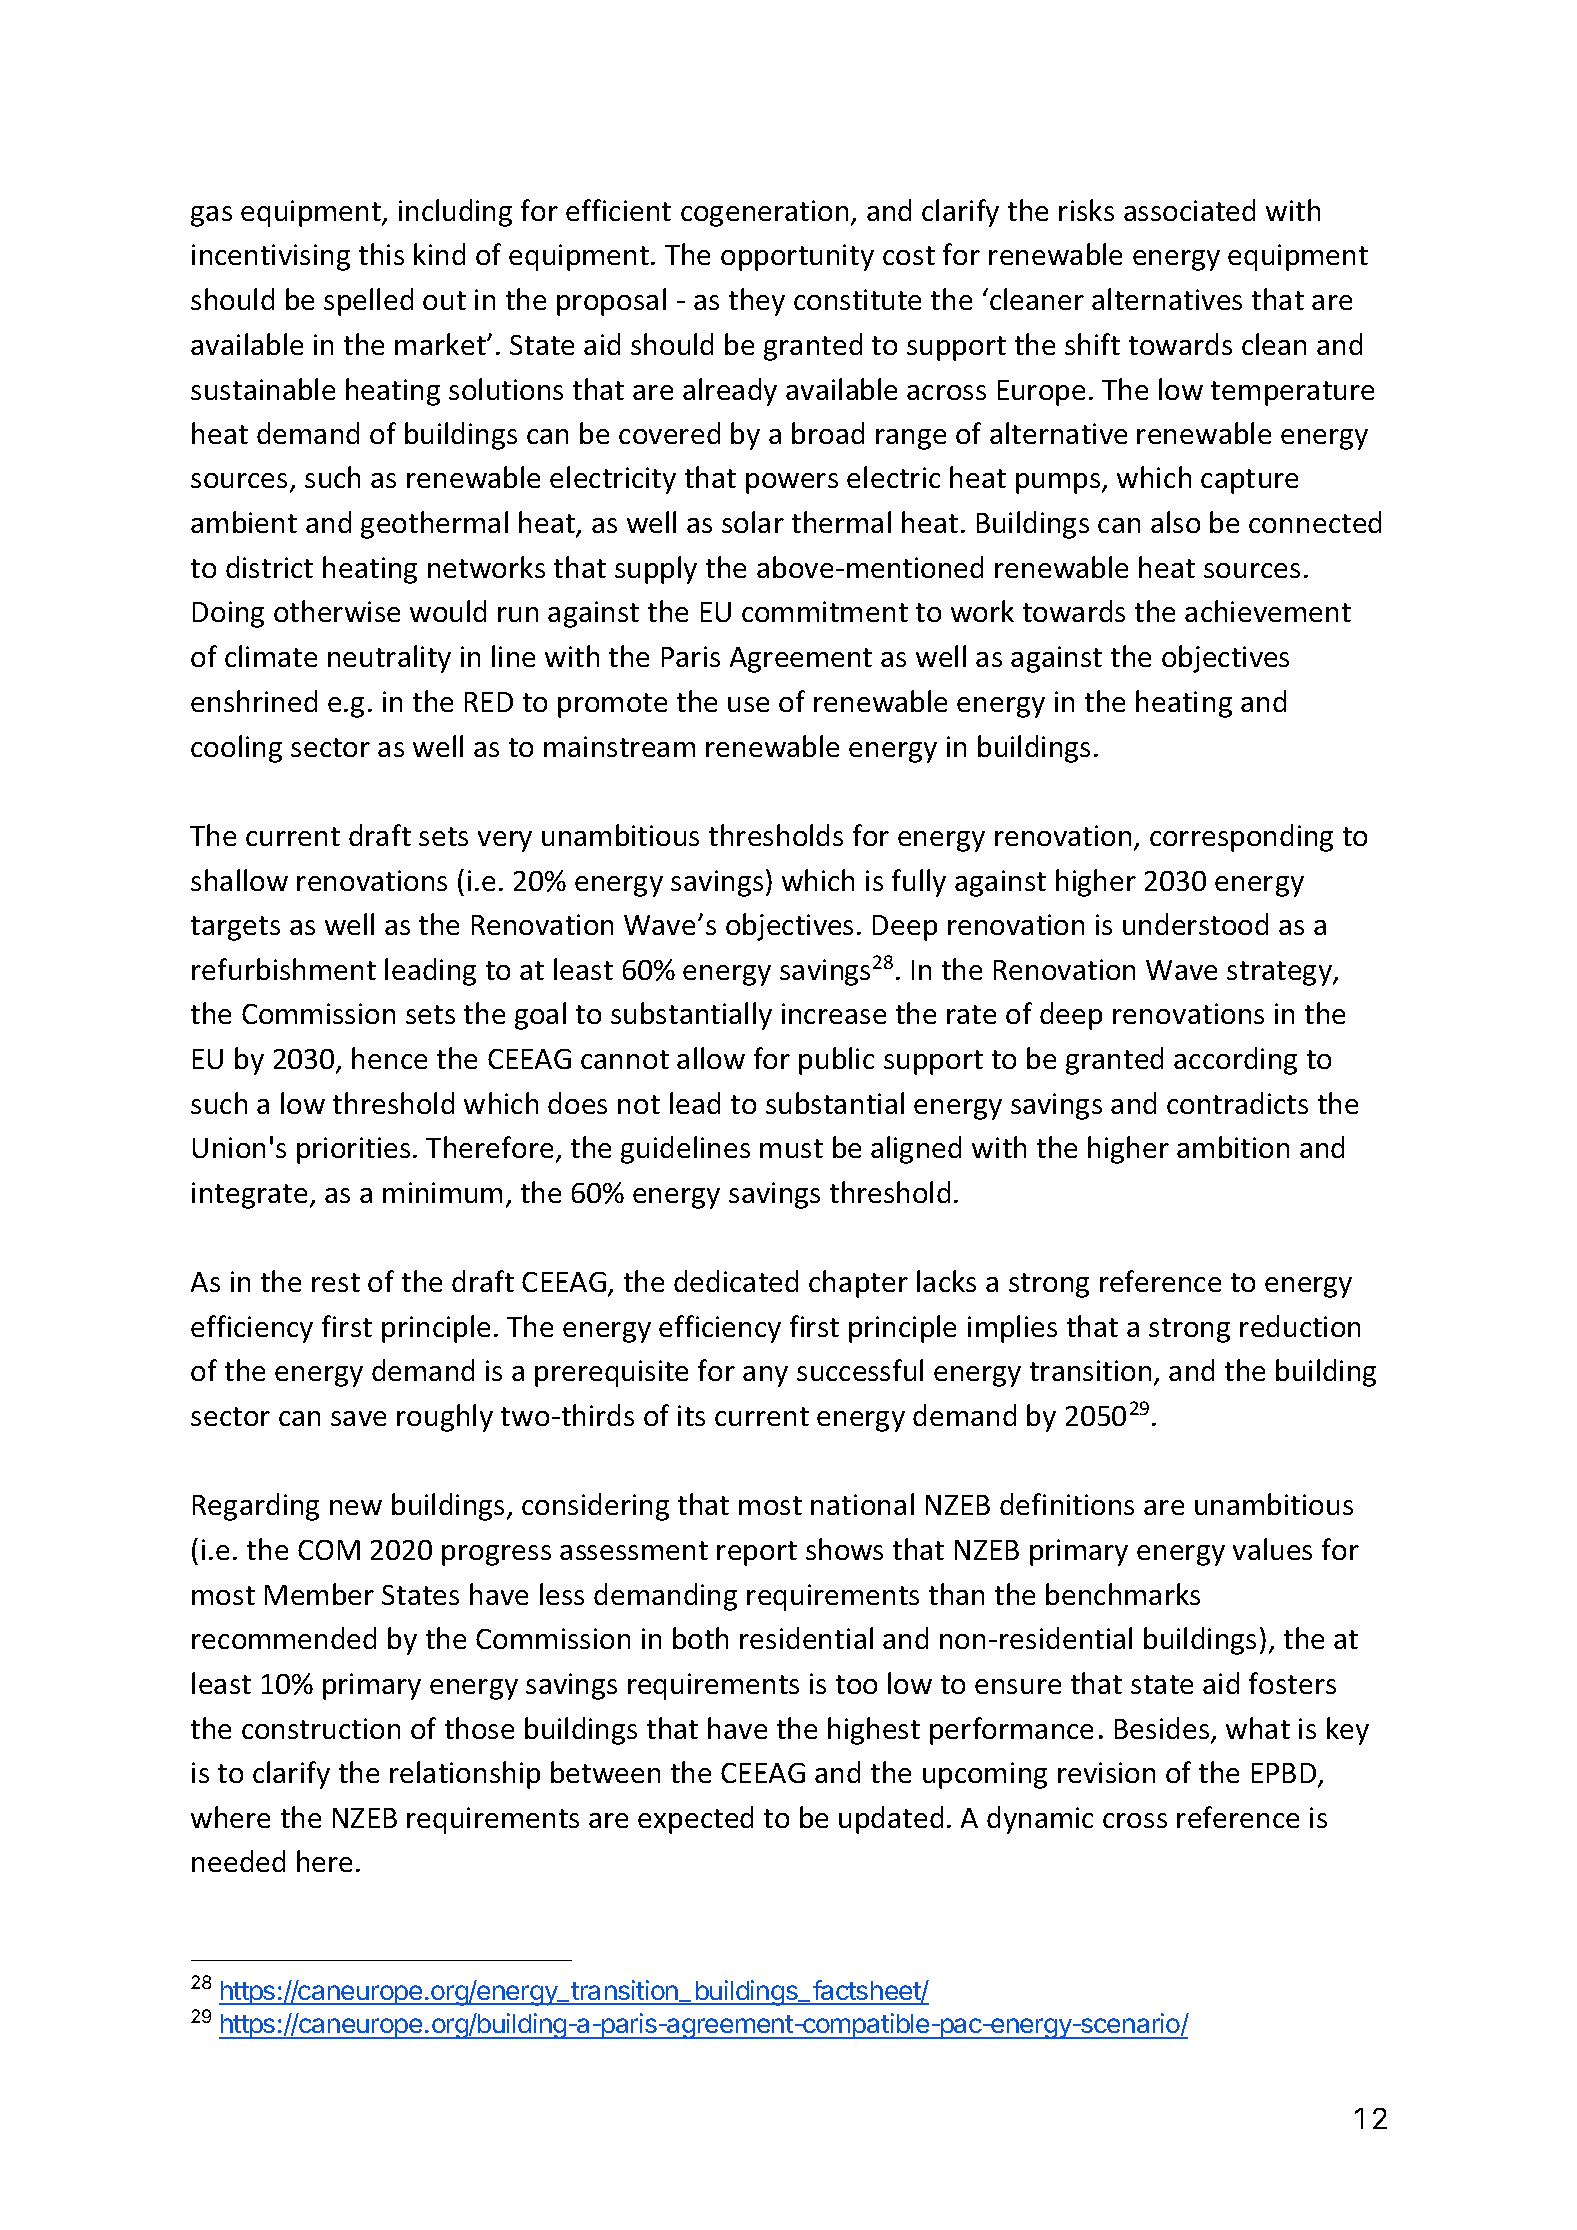  I want to click on expected, so click(695, 1820).
